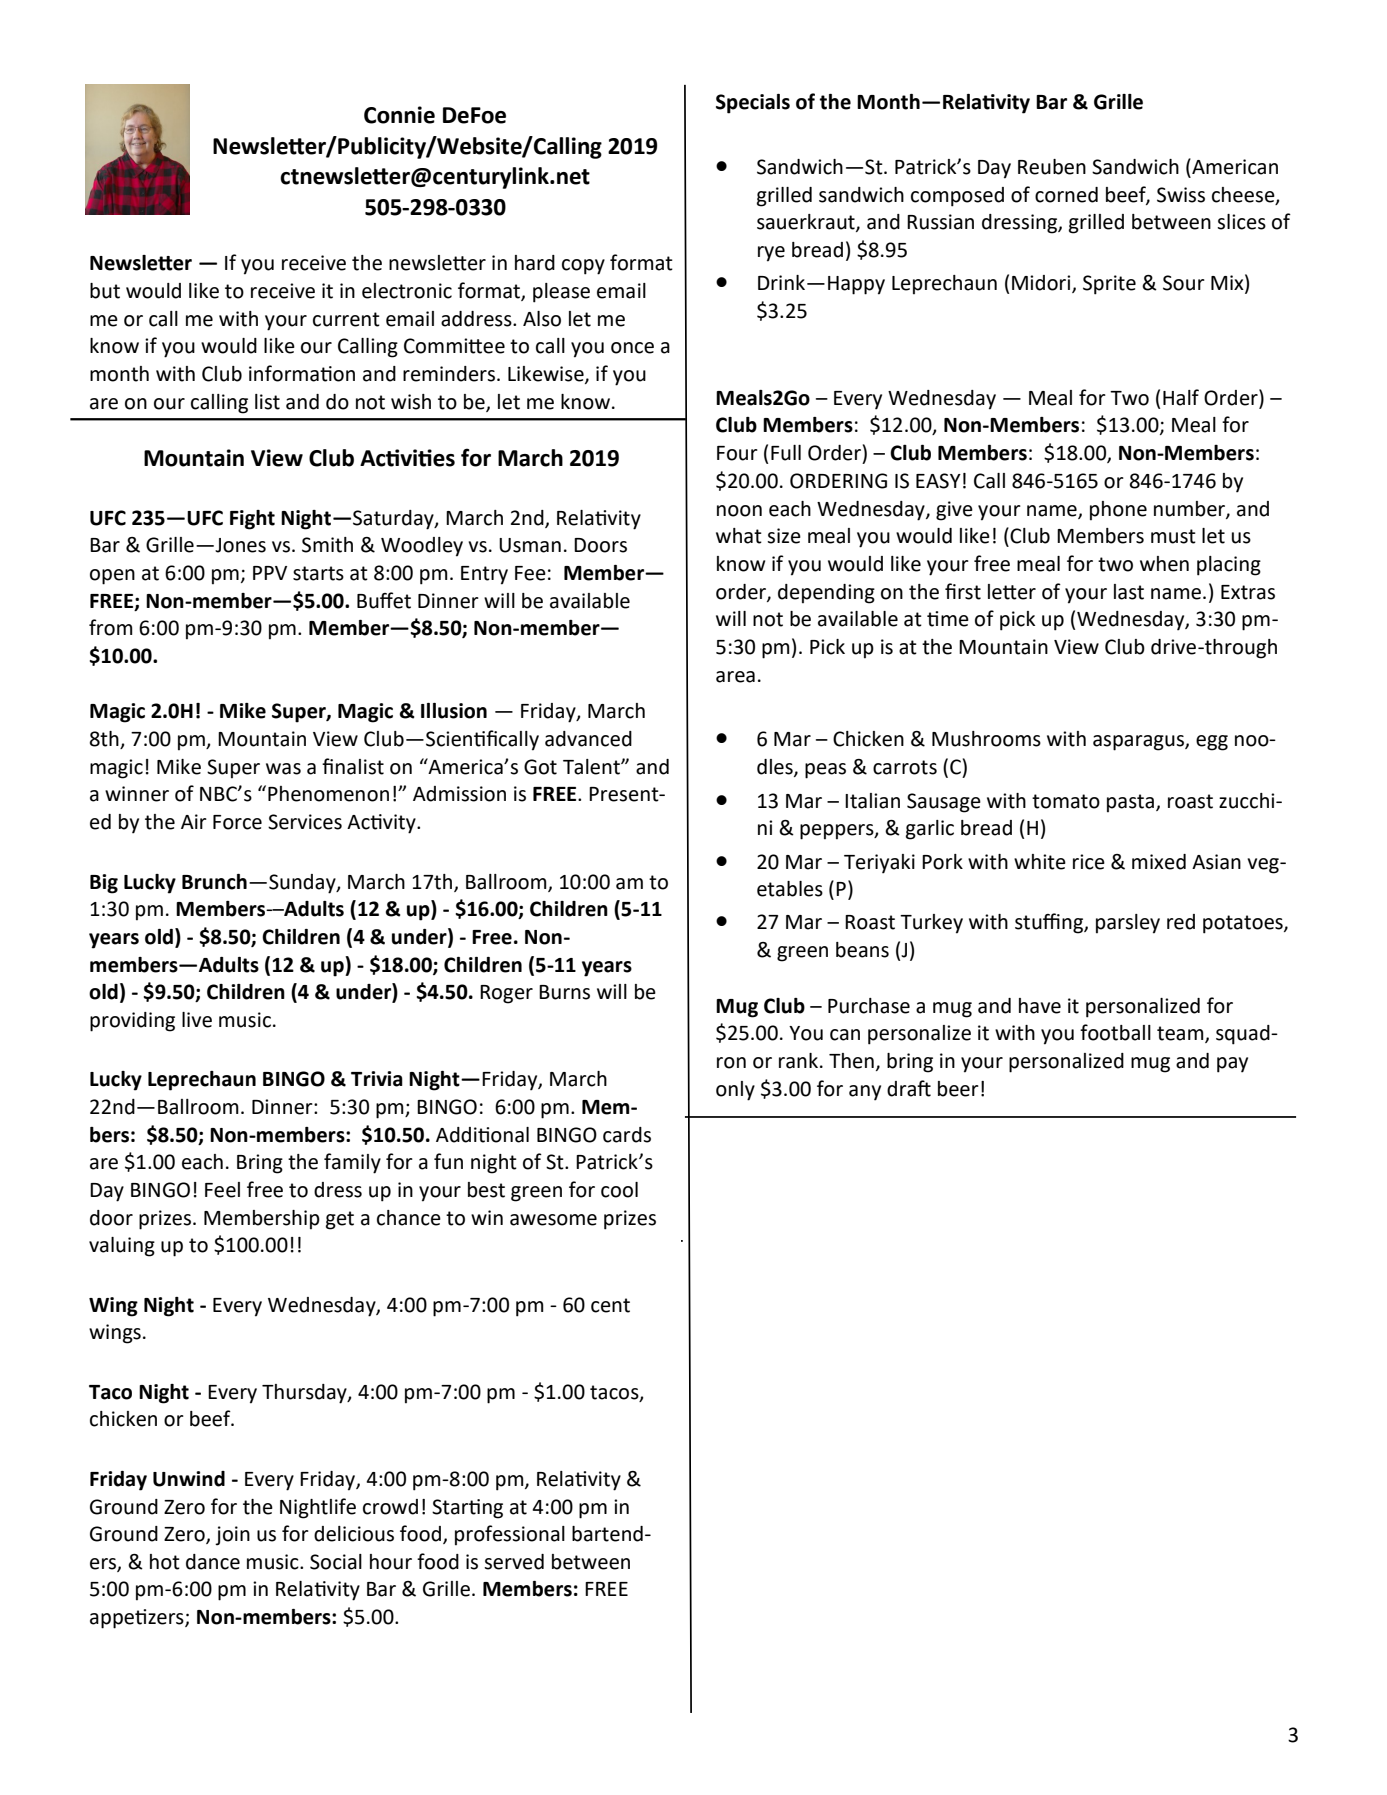 This screenshot has width=1387, height=1795. I want to click on dance, so click(213, 1562).
